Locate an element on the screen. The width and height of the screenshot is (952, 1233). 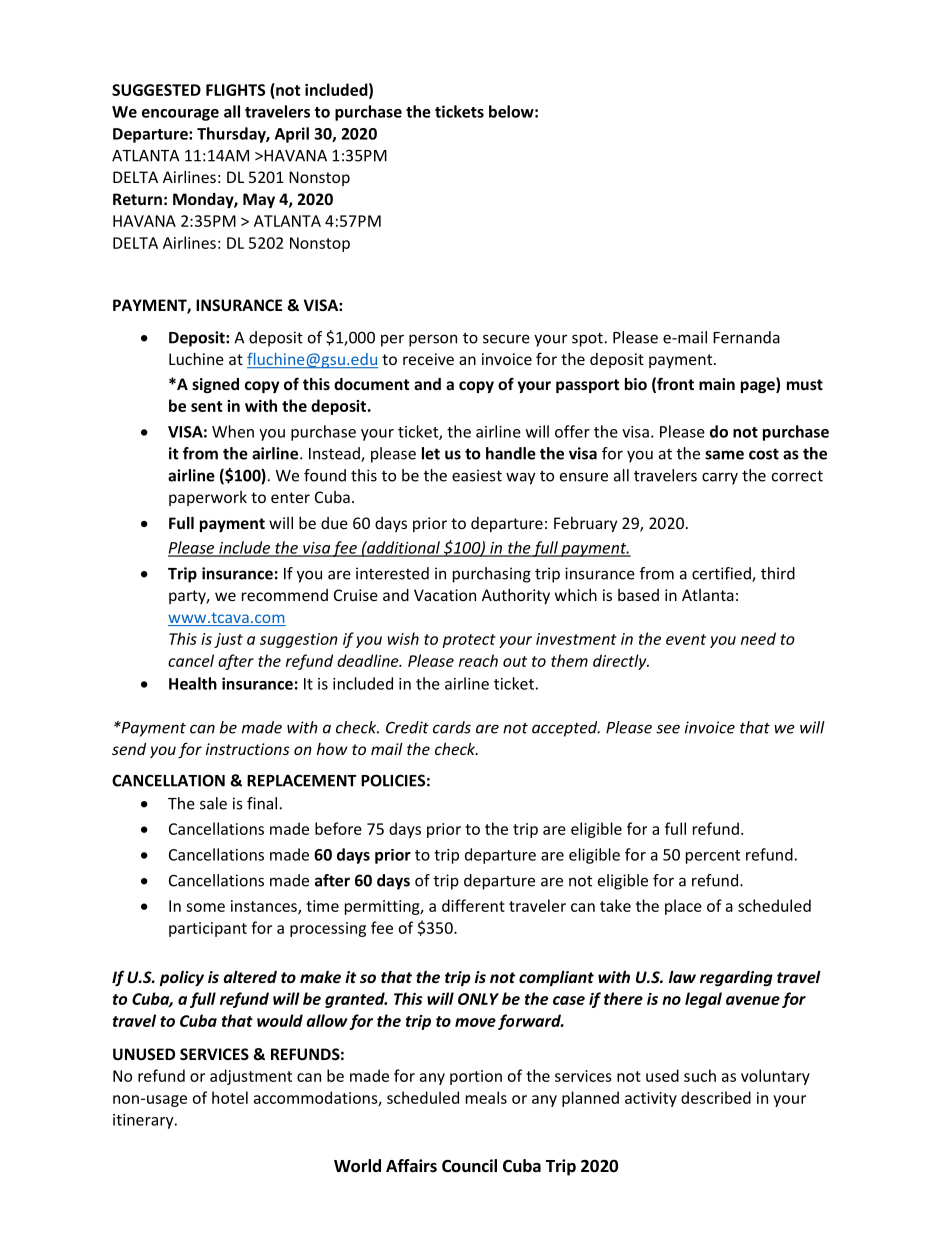
need is located at coordinates (758, 638).
